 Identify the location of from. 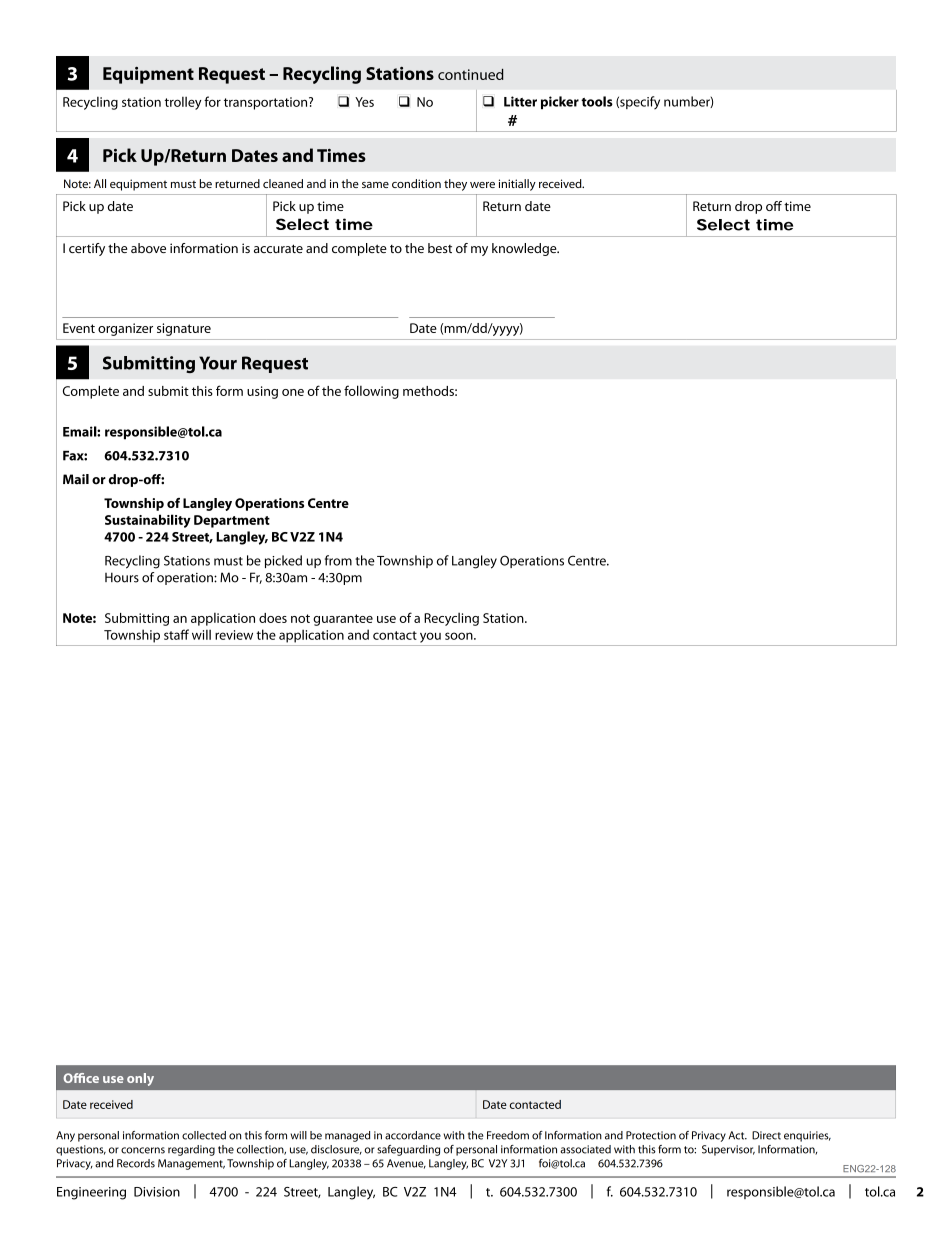
(338, 560).
